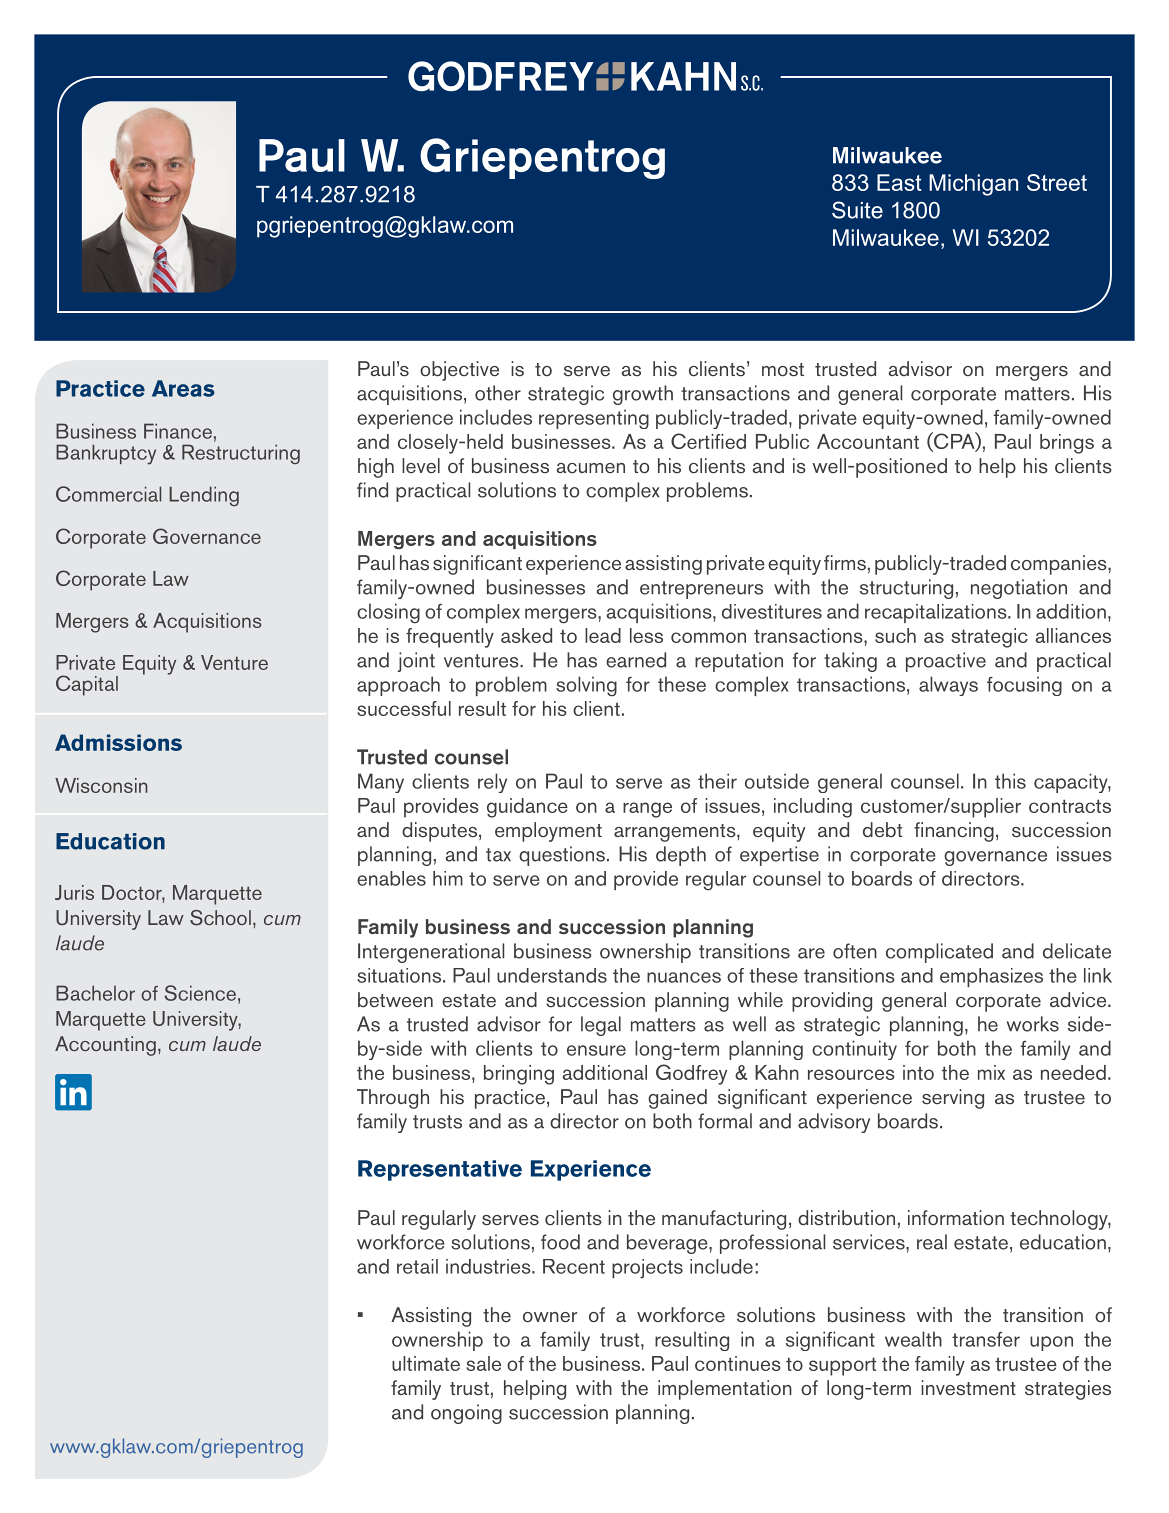 The image size is (1169, 1513). What do you see at coordinates (101, 785) in the page?
I see `Wisconsin` at bounding box center [101, 785].
